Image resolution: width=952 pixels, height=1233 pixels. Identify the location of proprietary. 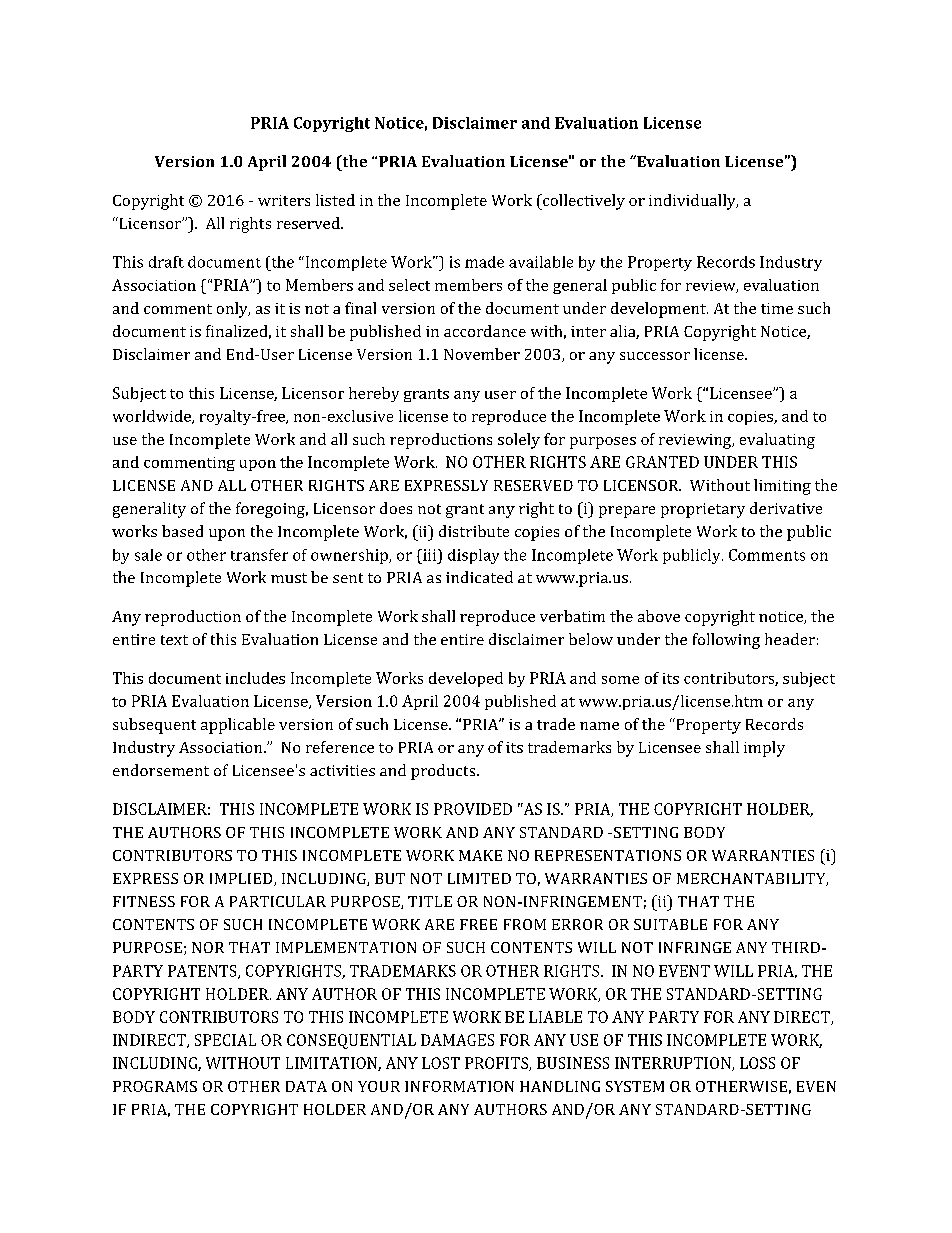
(703, 510).
